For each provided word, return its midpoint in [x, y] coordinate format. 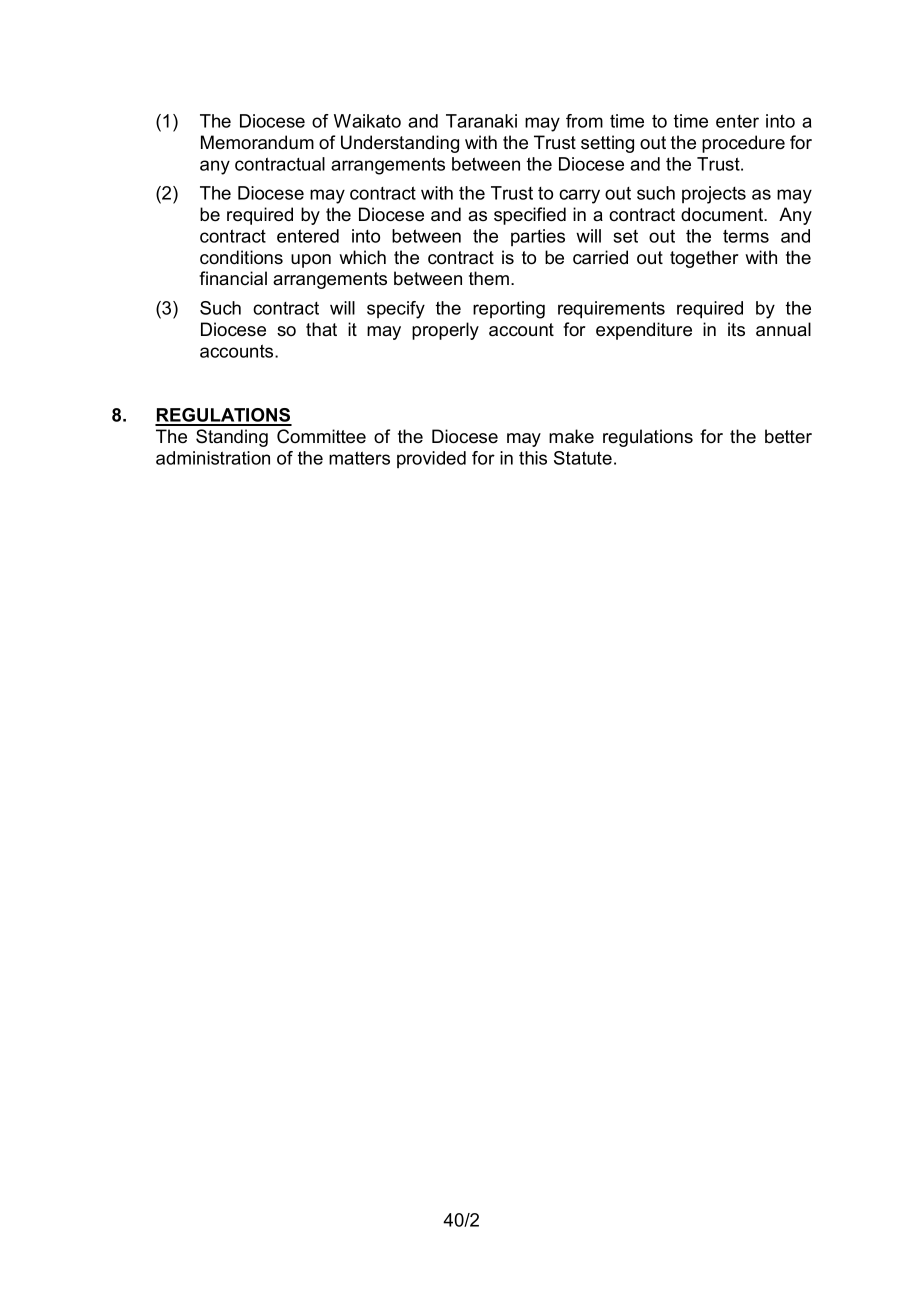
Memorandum [257, 142]
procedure [743, 144]
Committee [321, 436]
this [533, 458]
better [788, 436]
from [584, 121]
